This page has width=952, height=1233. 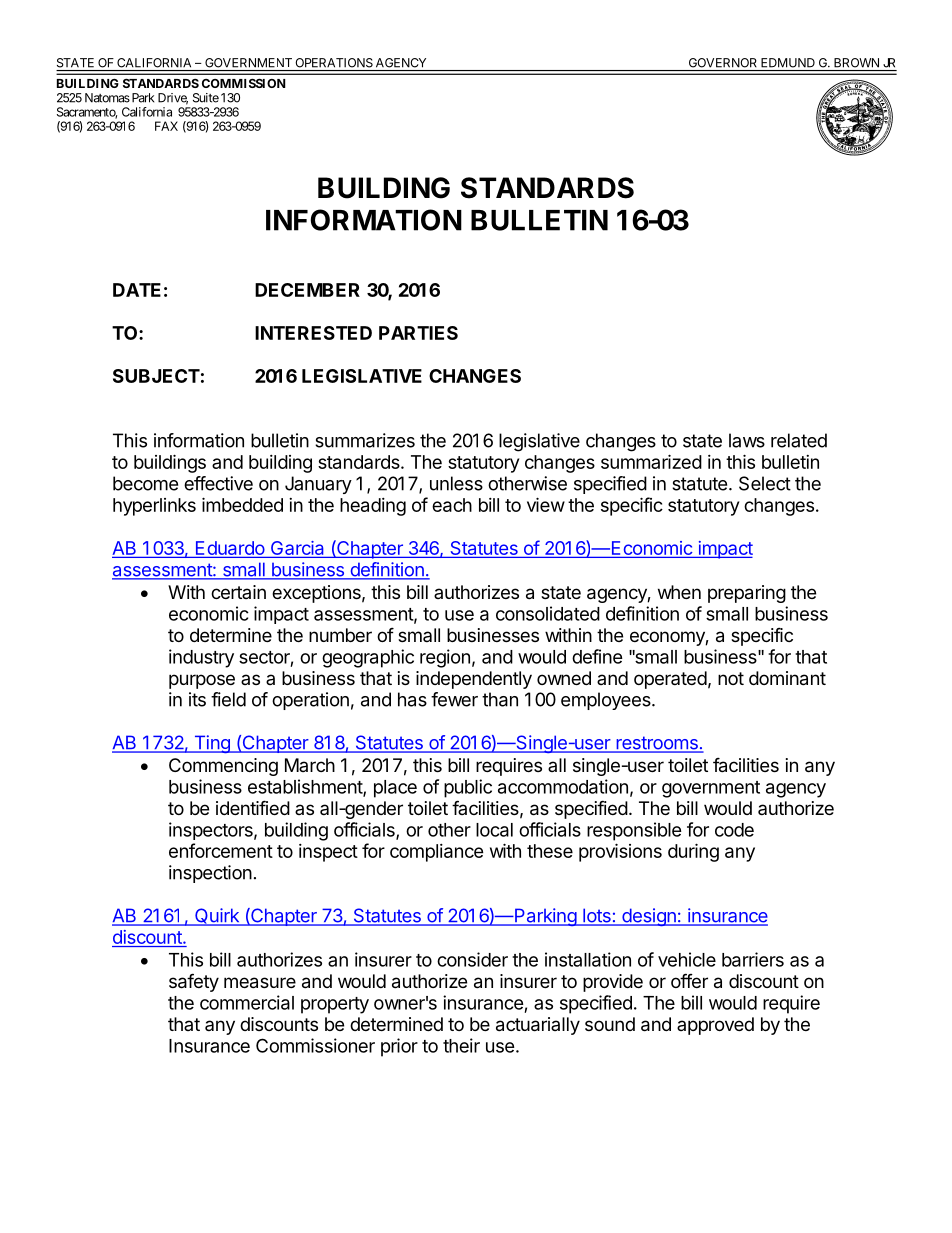 I want to click on SUBJECT, so click(x=156, y=376).
